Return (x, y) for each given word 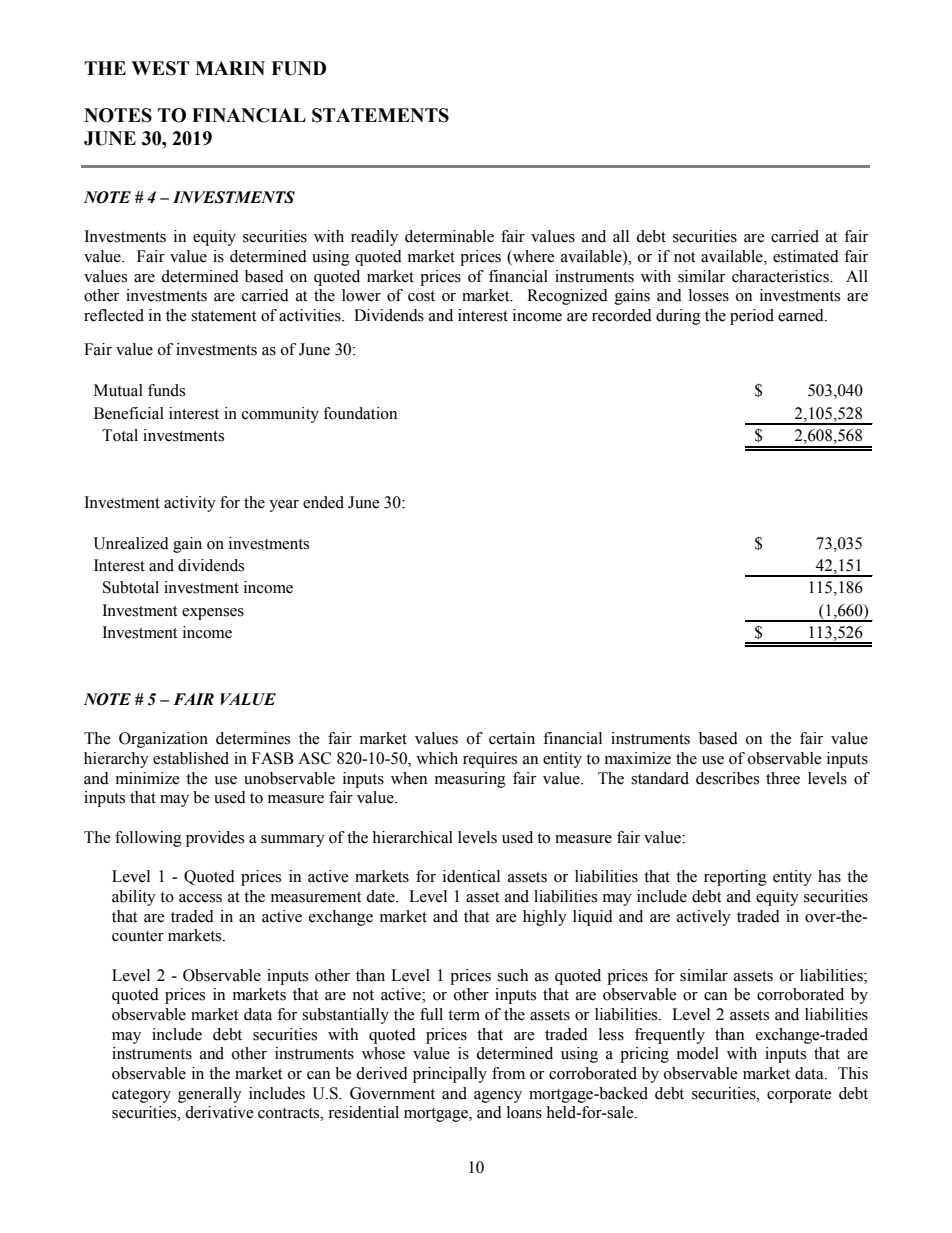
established (191, 758)
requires (490, 760)
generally (210, 1095)
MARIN (230, 68)
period (752, 317)
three (783, 778)
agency (498, 1097)
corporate (799, 1096)
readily (374, 238)
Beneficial (129, 413)
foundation (360, 413)
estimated (806, 256)
